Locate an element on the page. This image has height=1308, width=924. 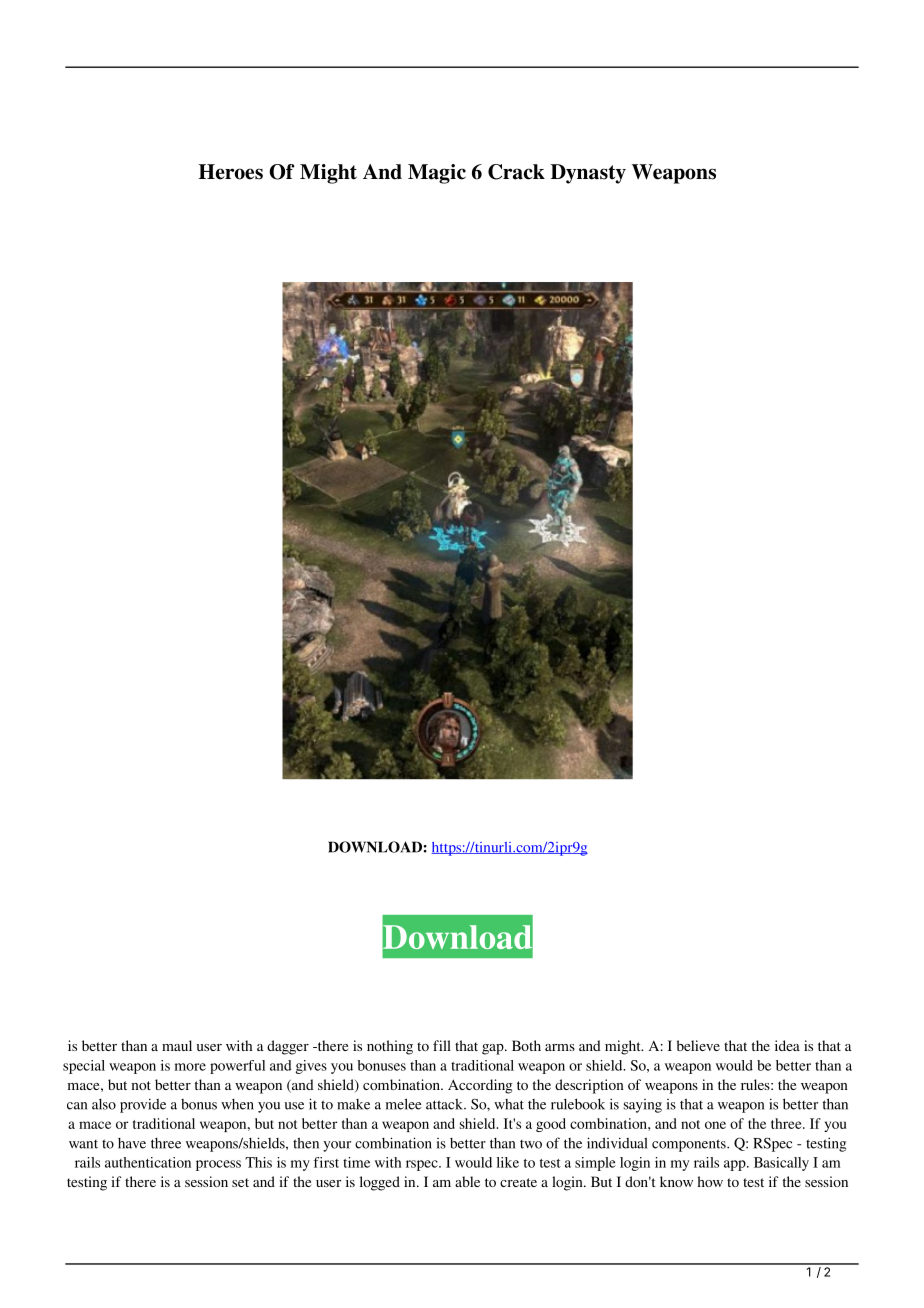
have is located at coordinates (132, 1143).
